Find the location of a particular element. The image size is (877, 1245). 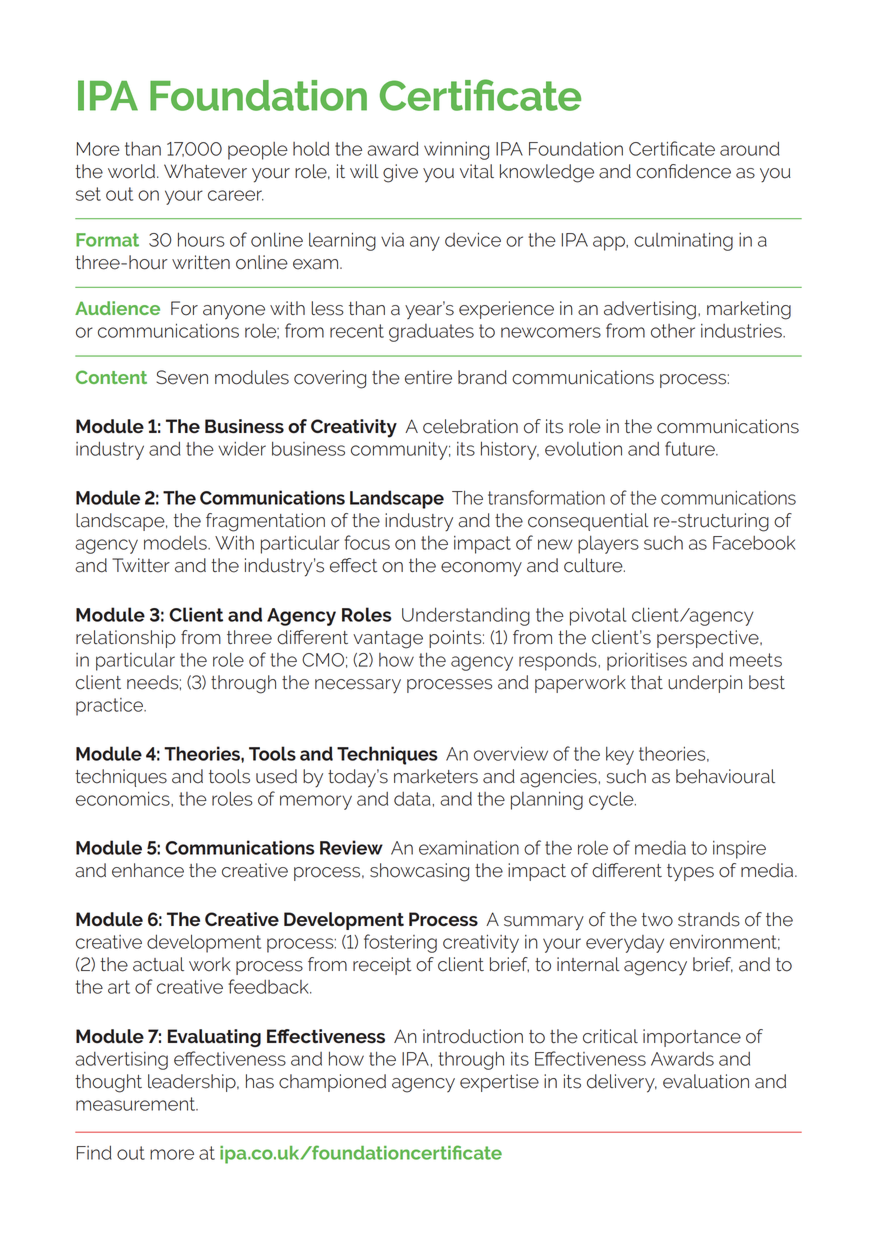

give is located at coordinates (400, 173).
